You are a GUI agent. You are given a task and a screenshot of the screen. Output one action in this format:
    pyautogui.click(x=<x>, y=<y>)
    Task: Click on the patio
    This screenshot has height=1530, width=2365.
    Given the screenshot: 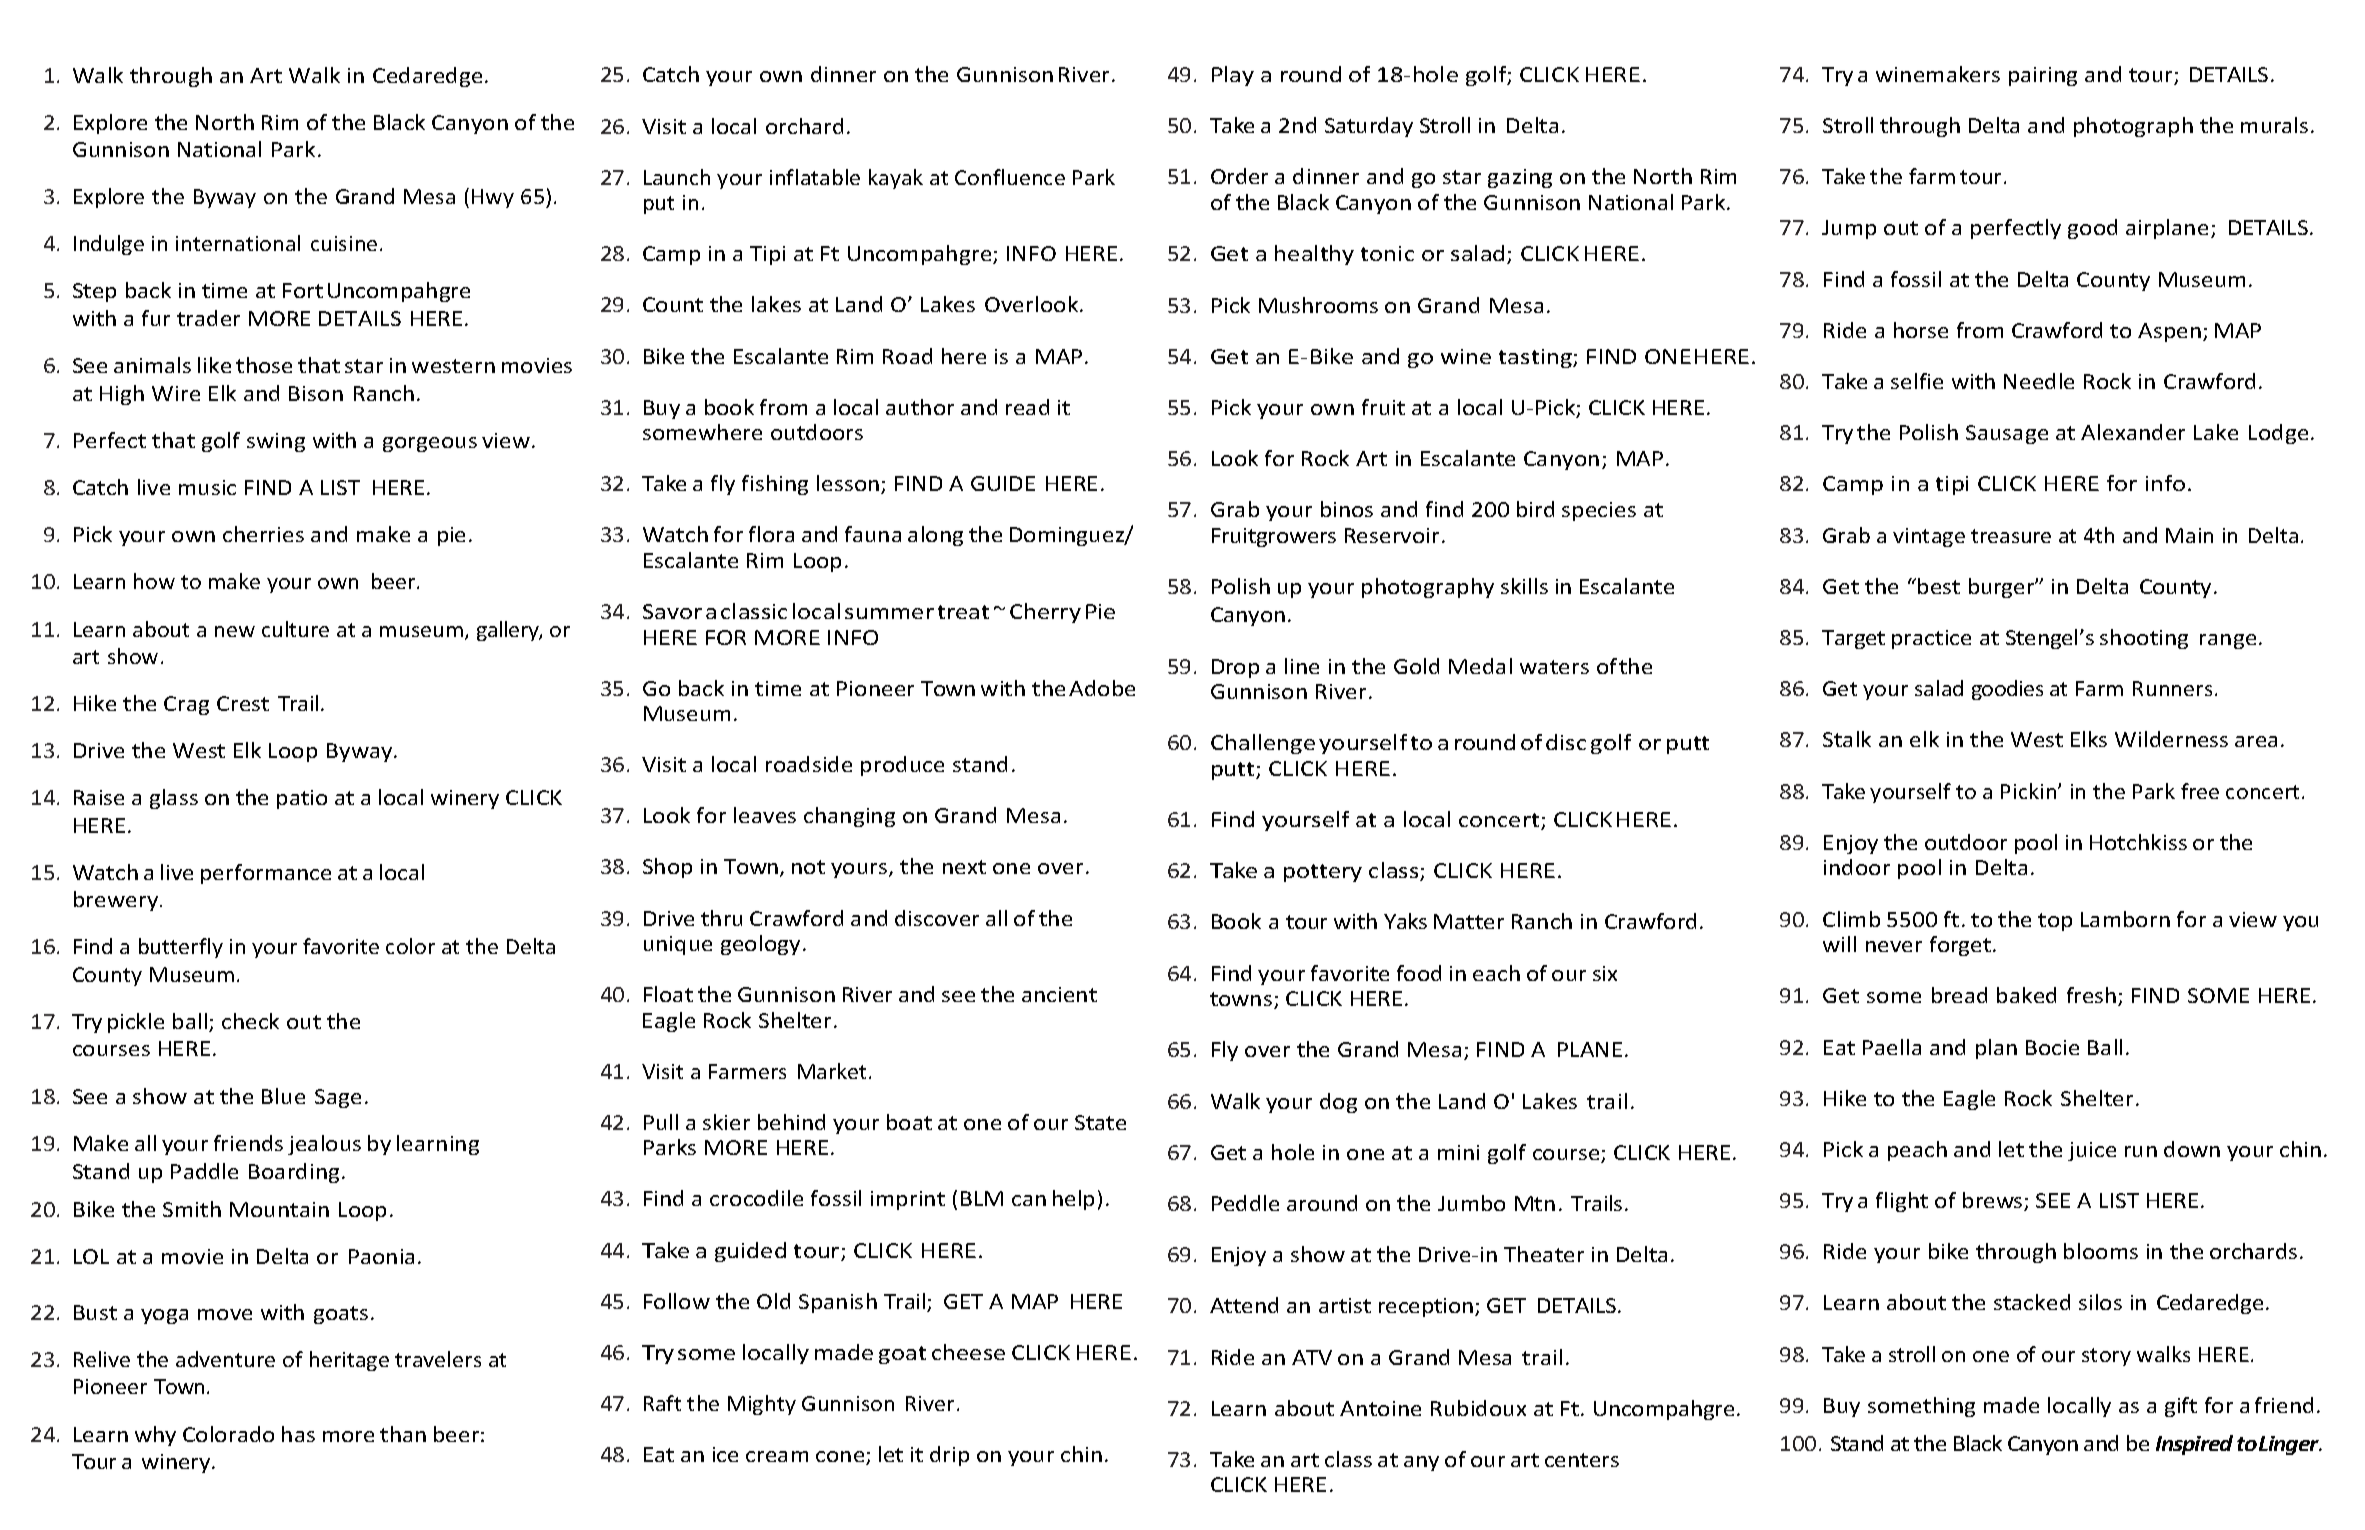 What is the action you would take?
    pyautogui.click(x=302, y=799)
